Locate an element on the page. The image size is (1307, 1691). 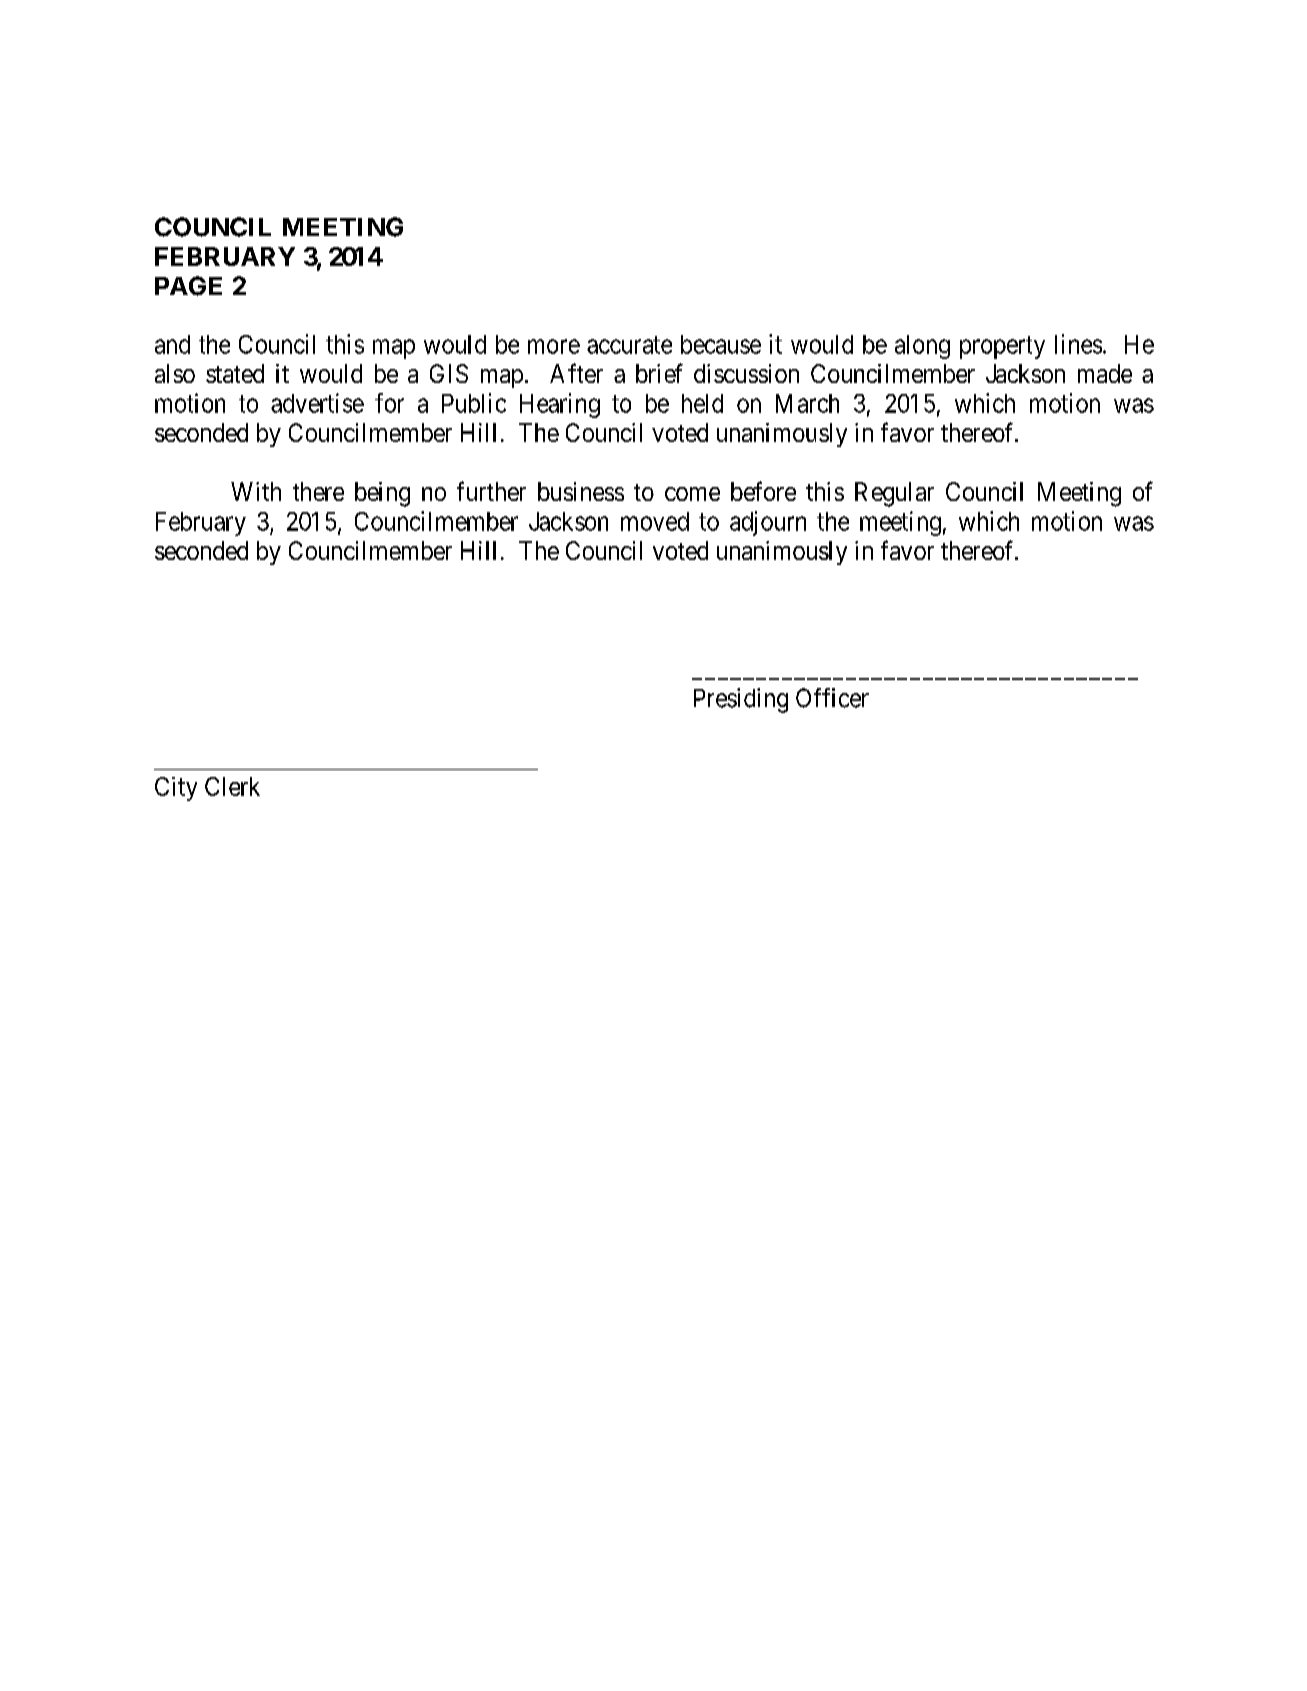
Clerk is located at coordinates (232, 786).
